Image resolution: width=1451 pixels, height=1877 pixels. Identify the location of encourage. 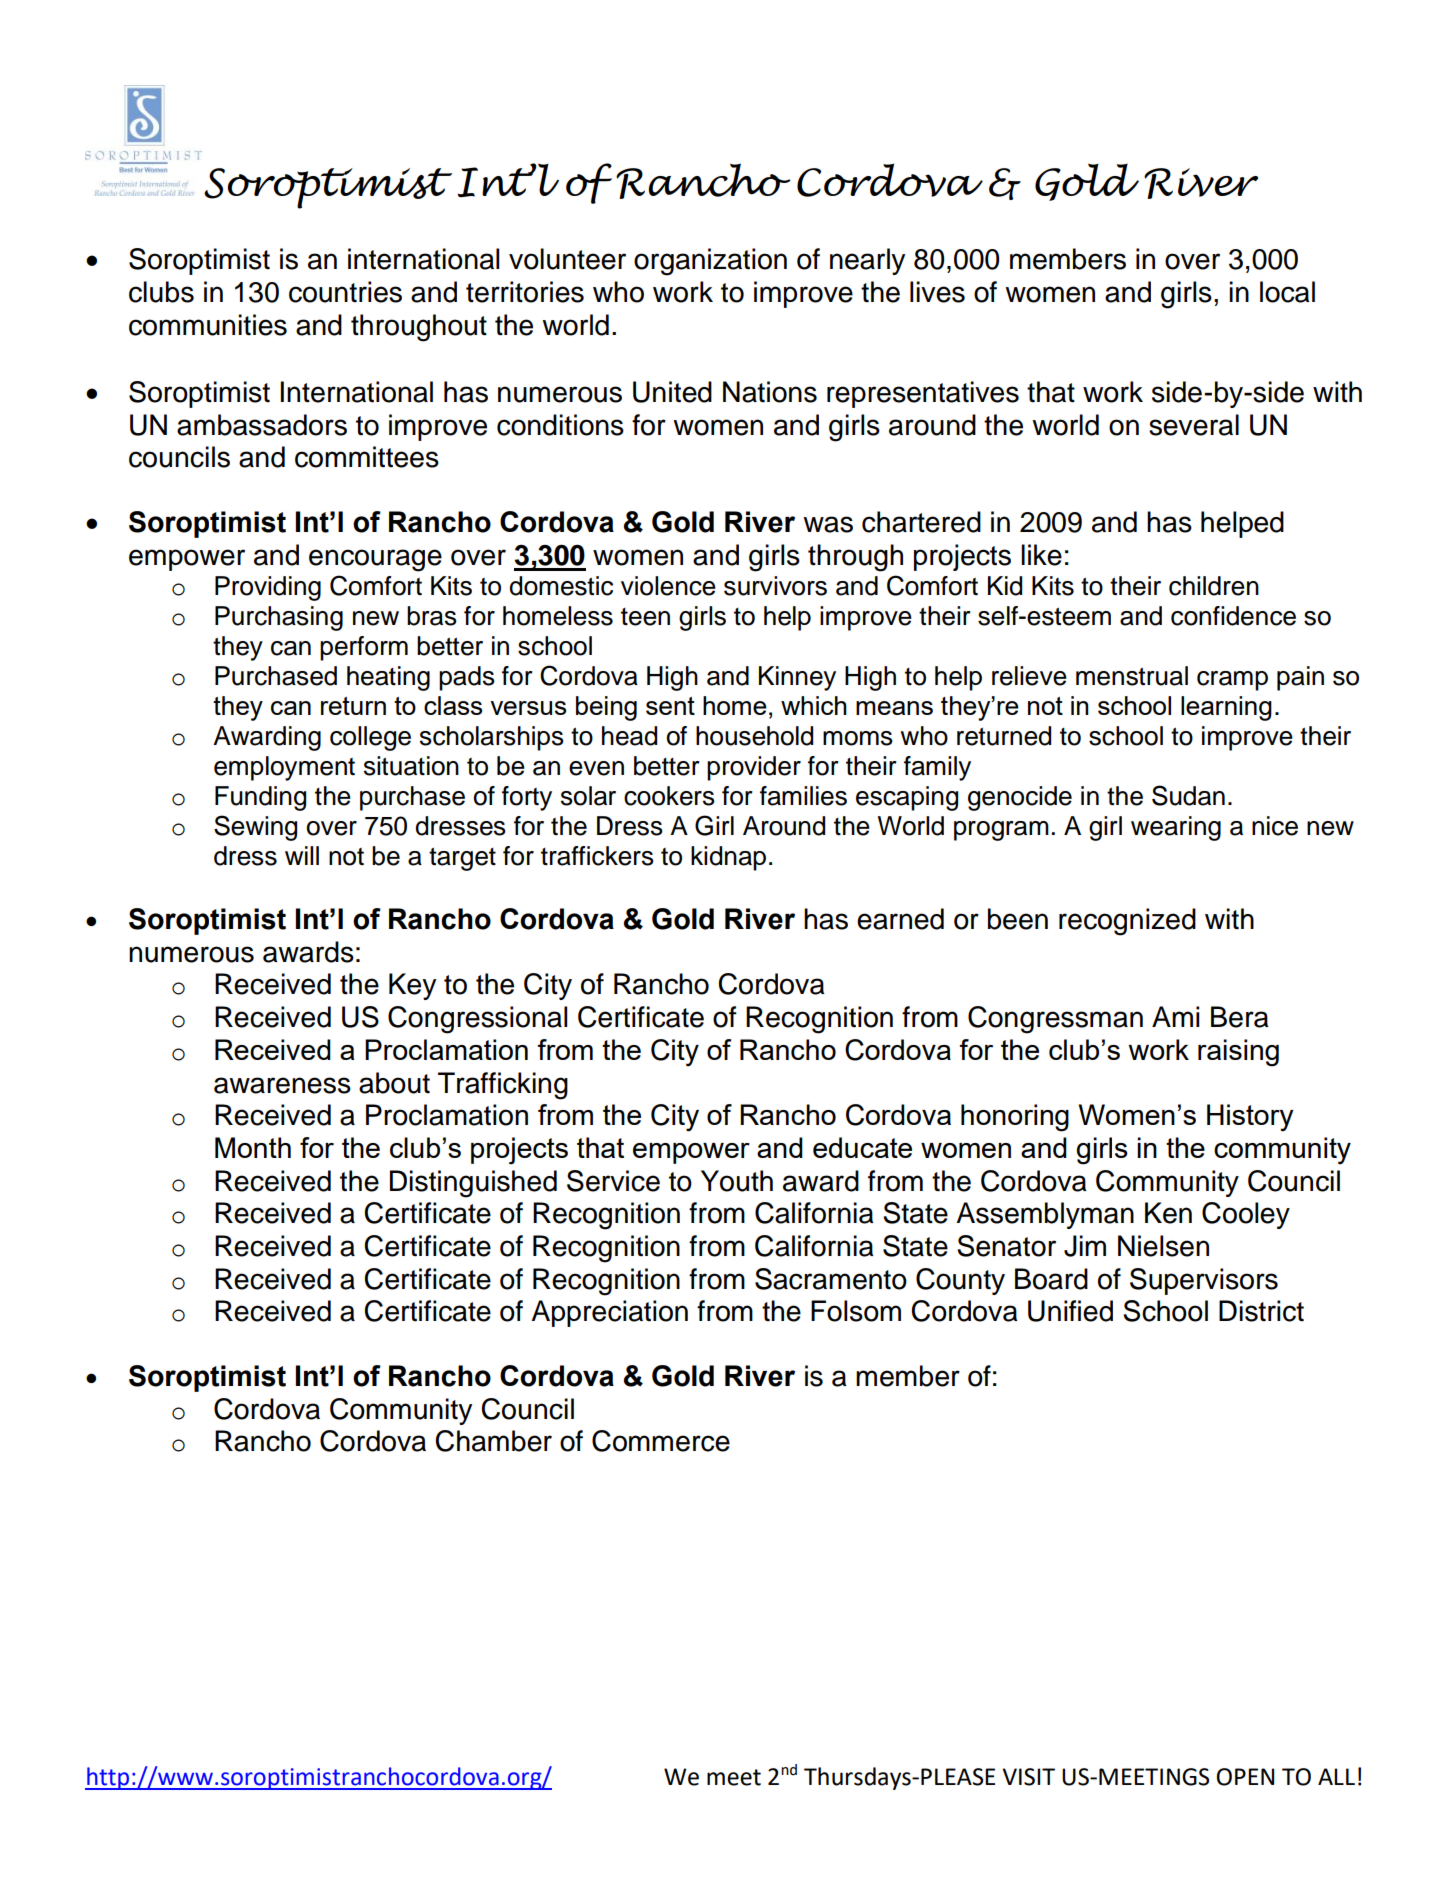
(375, 560).
